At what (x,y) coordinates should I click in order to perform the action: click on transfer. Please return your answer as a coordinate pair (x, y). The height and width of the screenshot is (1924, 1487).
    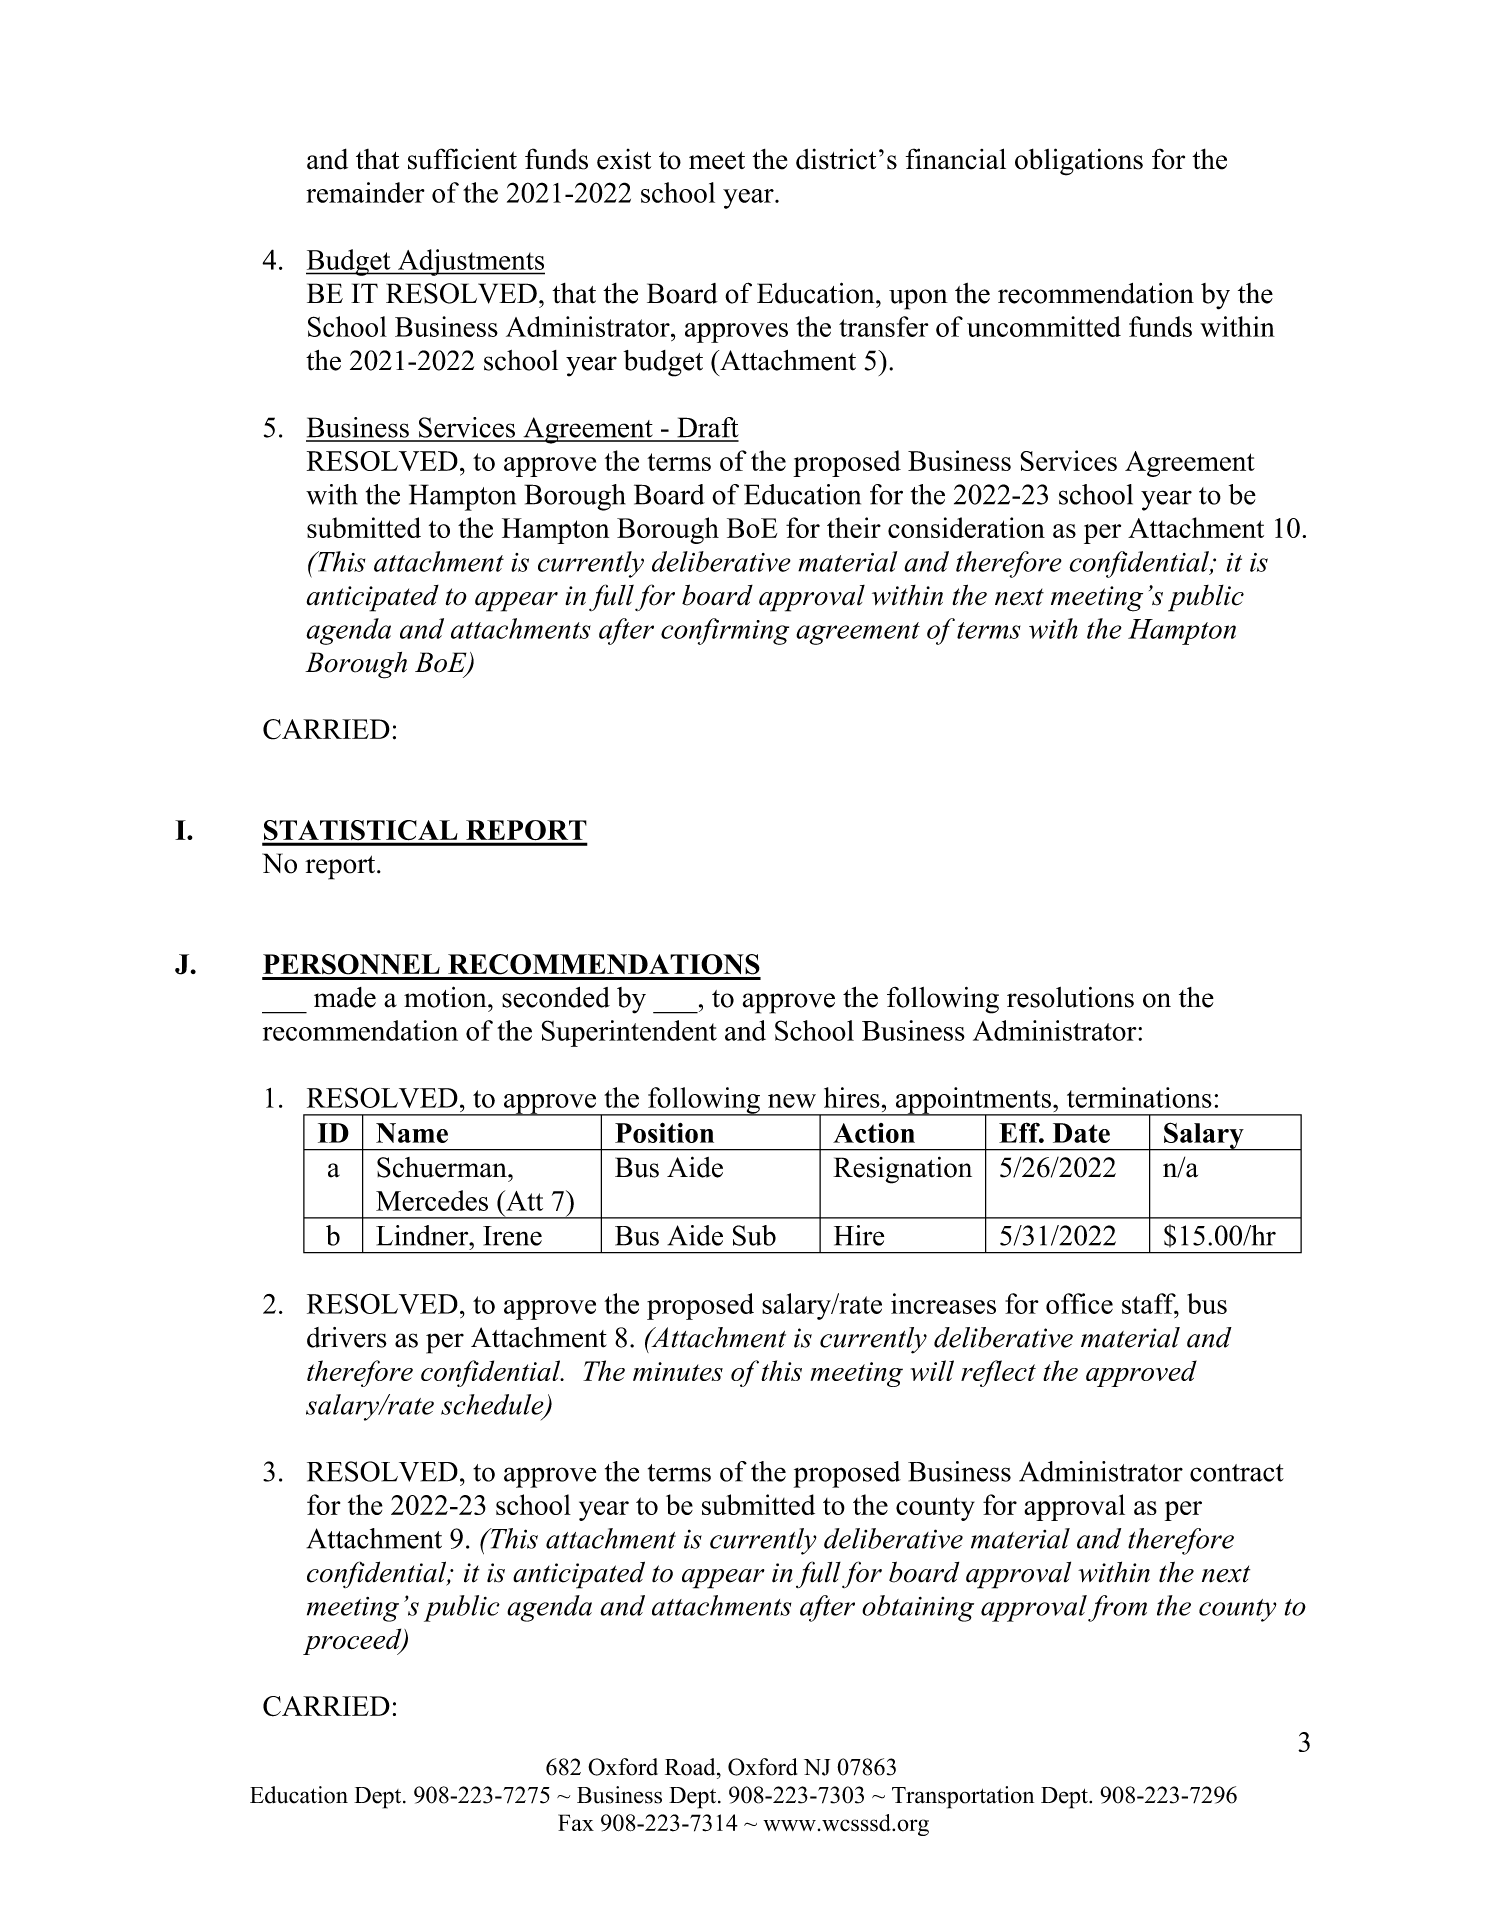
    Looking at the image, I should click on (883, 326).
